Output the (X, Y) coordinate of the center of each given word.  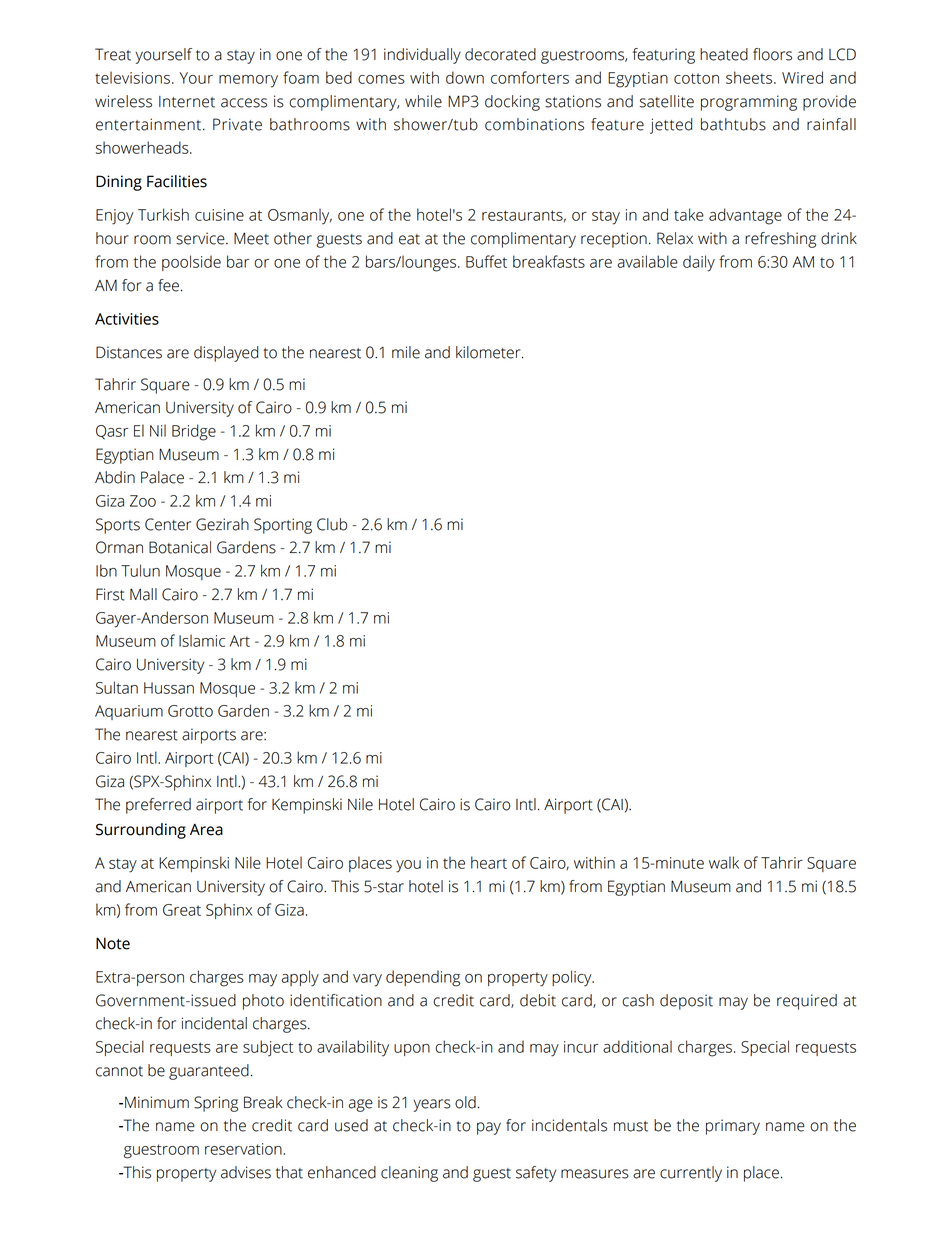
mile (406, 352)
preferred (158, 806)
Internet (187, 102)
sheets (750, 77)
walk (724, 862)
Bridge (194, 432)
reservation (244, 1149)
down (465, 77)
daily (699, 263)
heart (489, 862)
